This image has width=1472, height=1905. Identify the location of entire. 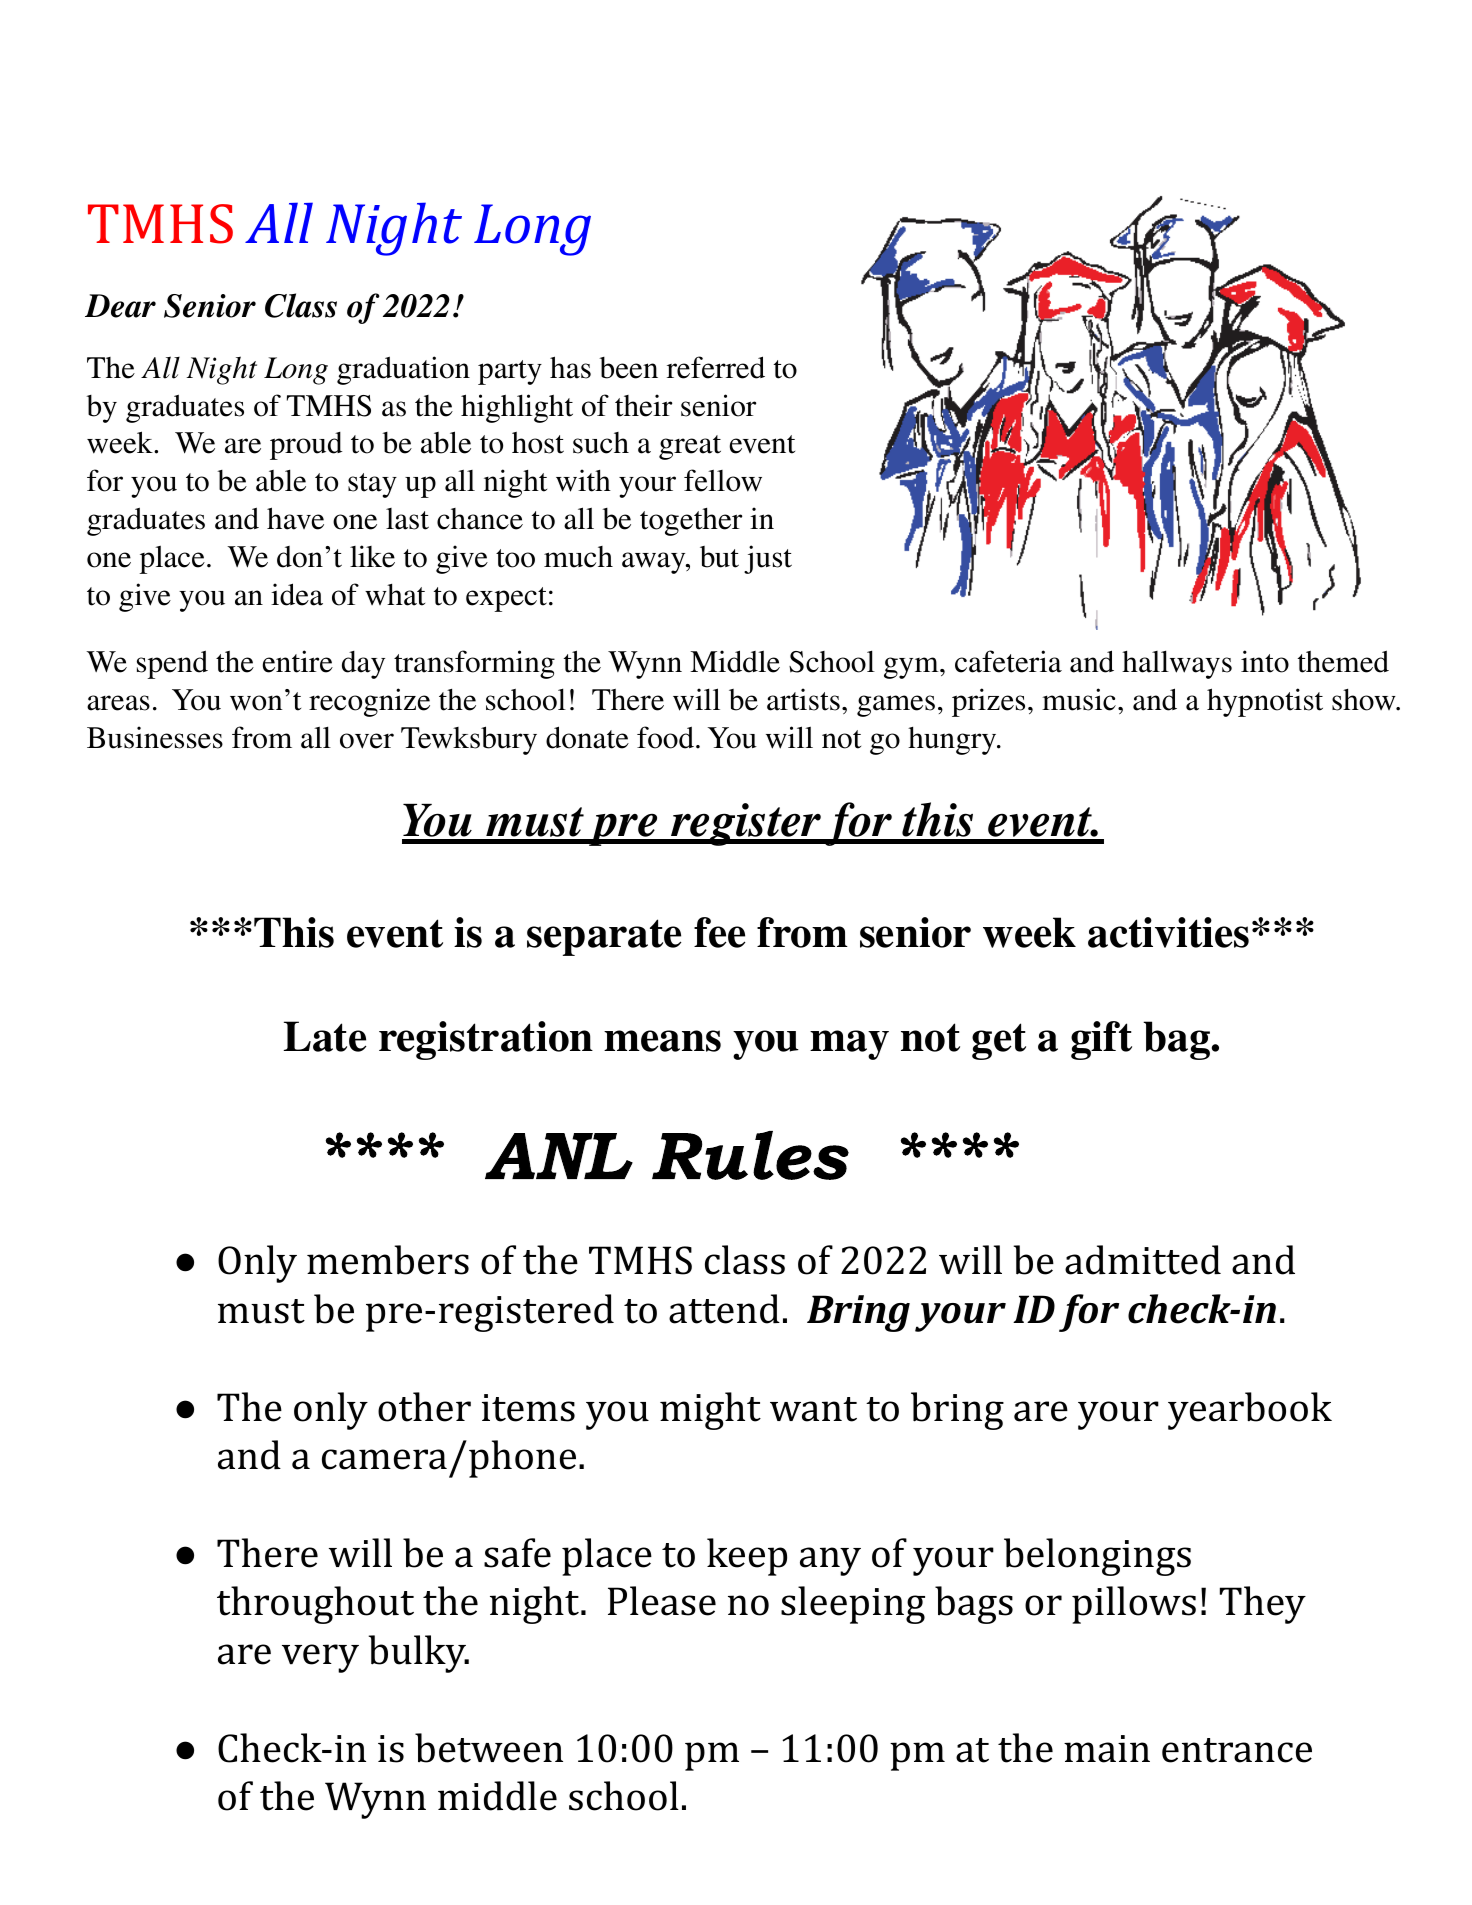
(297, 661).
